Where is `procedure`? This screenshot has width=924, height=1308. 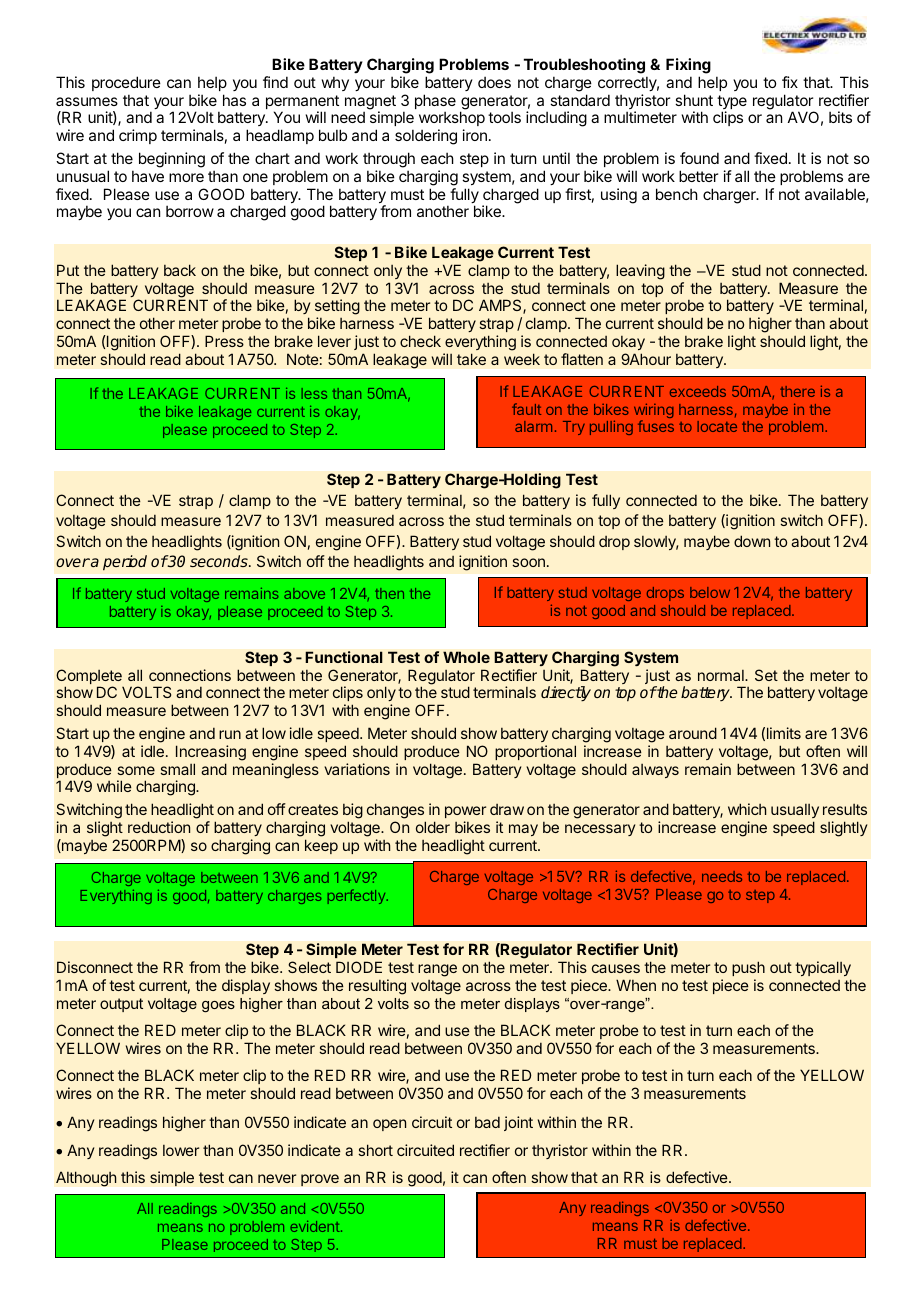
procedure is located at coordinates (126, 83).
